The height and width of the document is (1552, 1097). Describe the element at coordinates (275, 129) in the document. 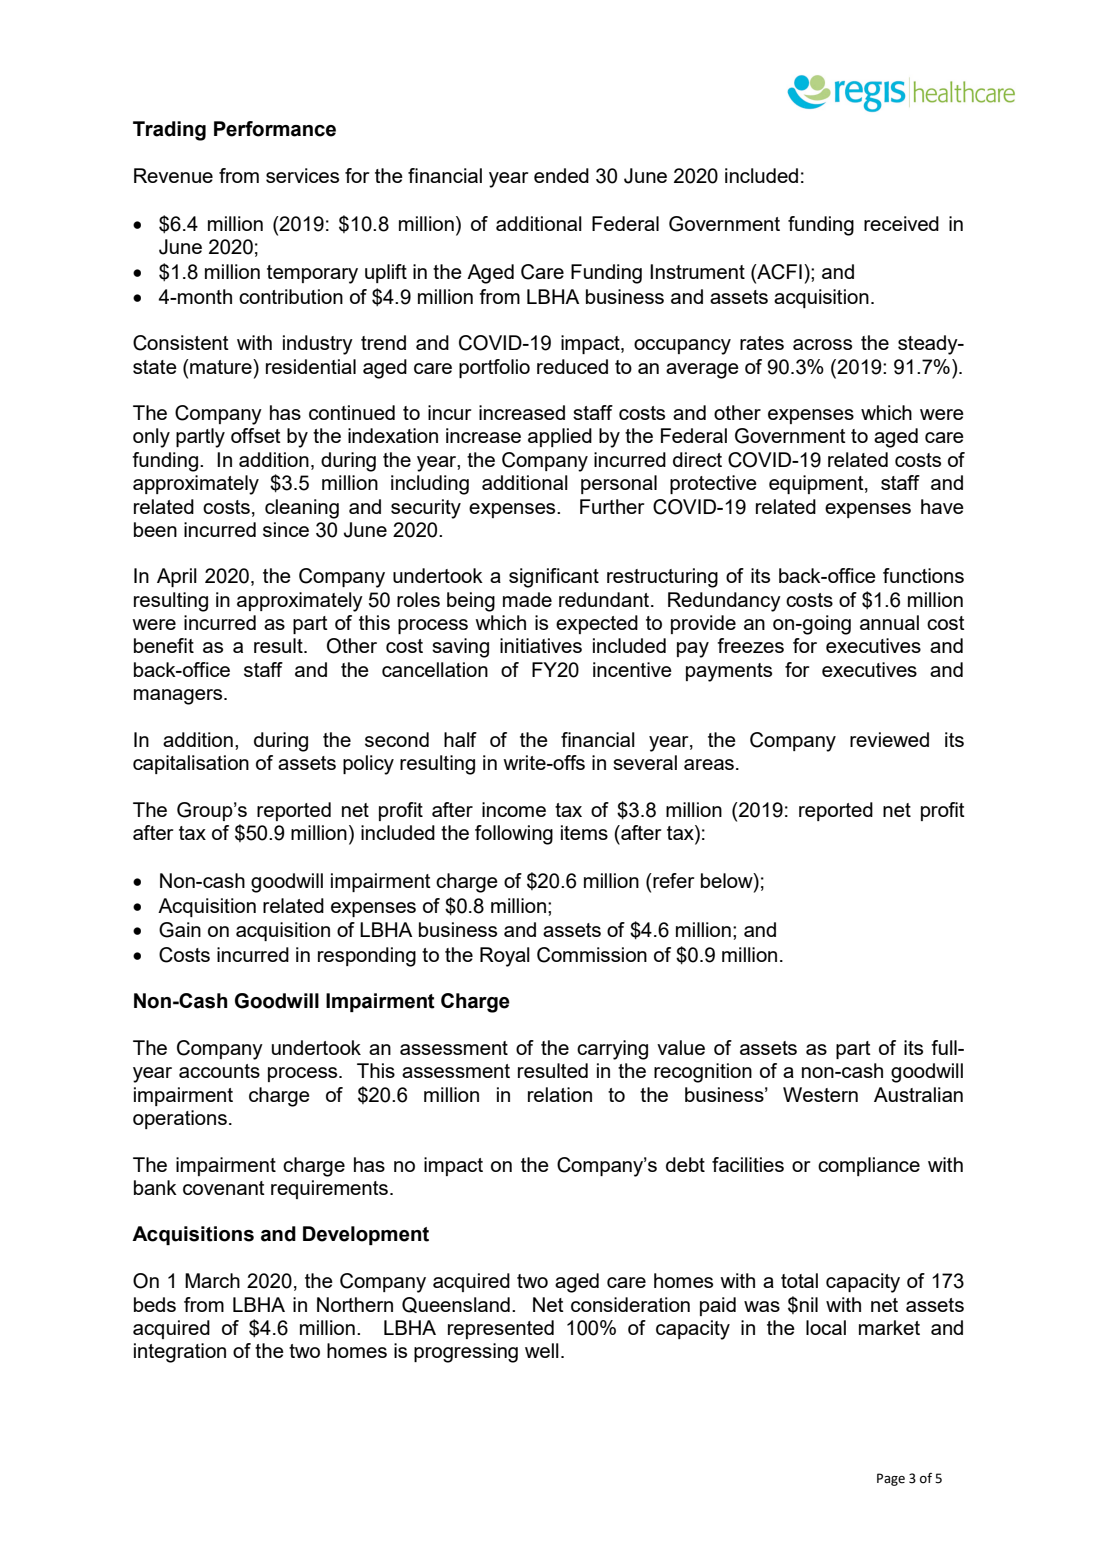

I see `Performance` at that location.
